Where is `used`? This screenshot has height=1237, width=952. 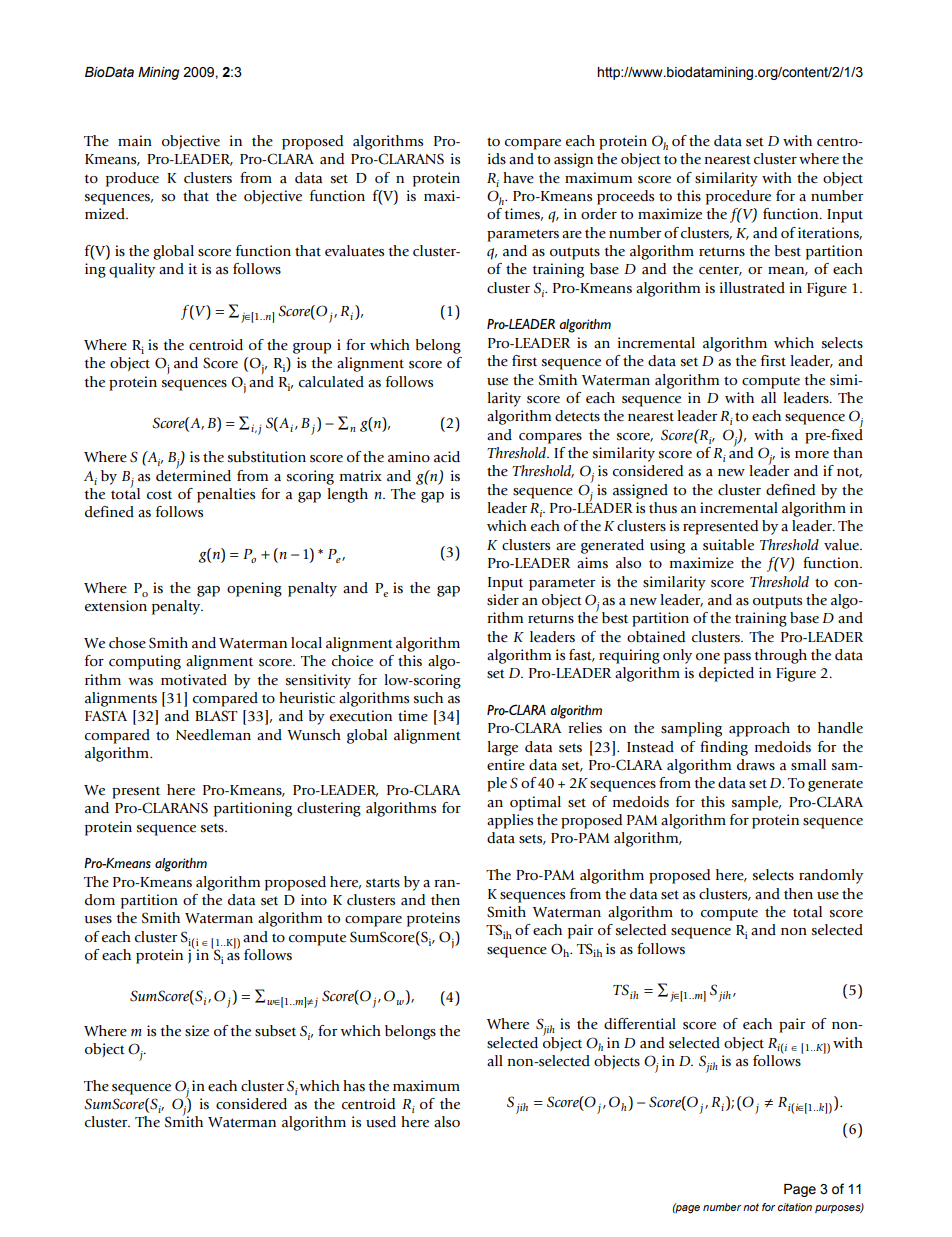 used is located at coordinates (381, 1122).
